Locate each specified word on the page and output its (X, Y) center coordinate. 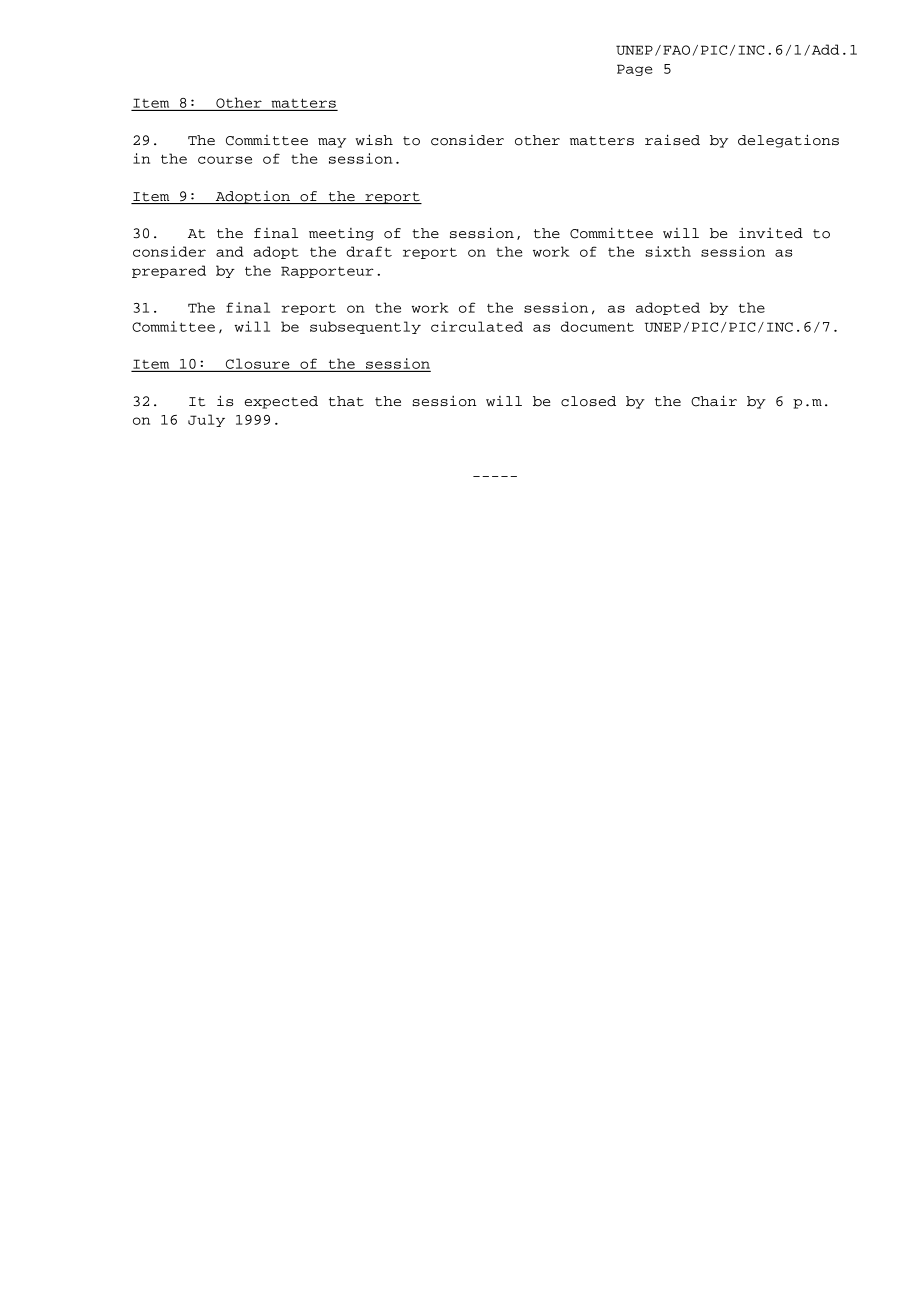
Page (634, 70)
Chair (714, 401)
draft (369, 251)
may (332, 143)
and (230, 251)
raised (672, 140)
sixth (668, 251)
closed (588, 401)
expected (281, 402)
